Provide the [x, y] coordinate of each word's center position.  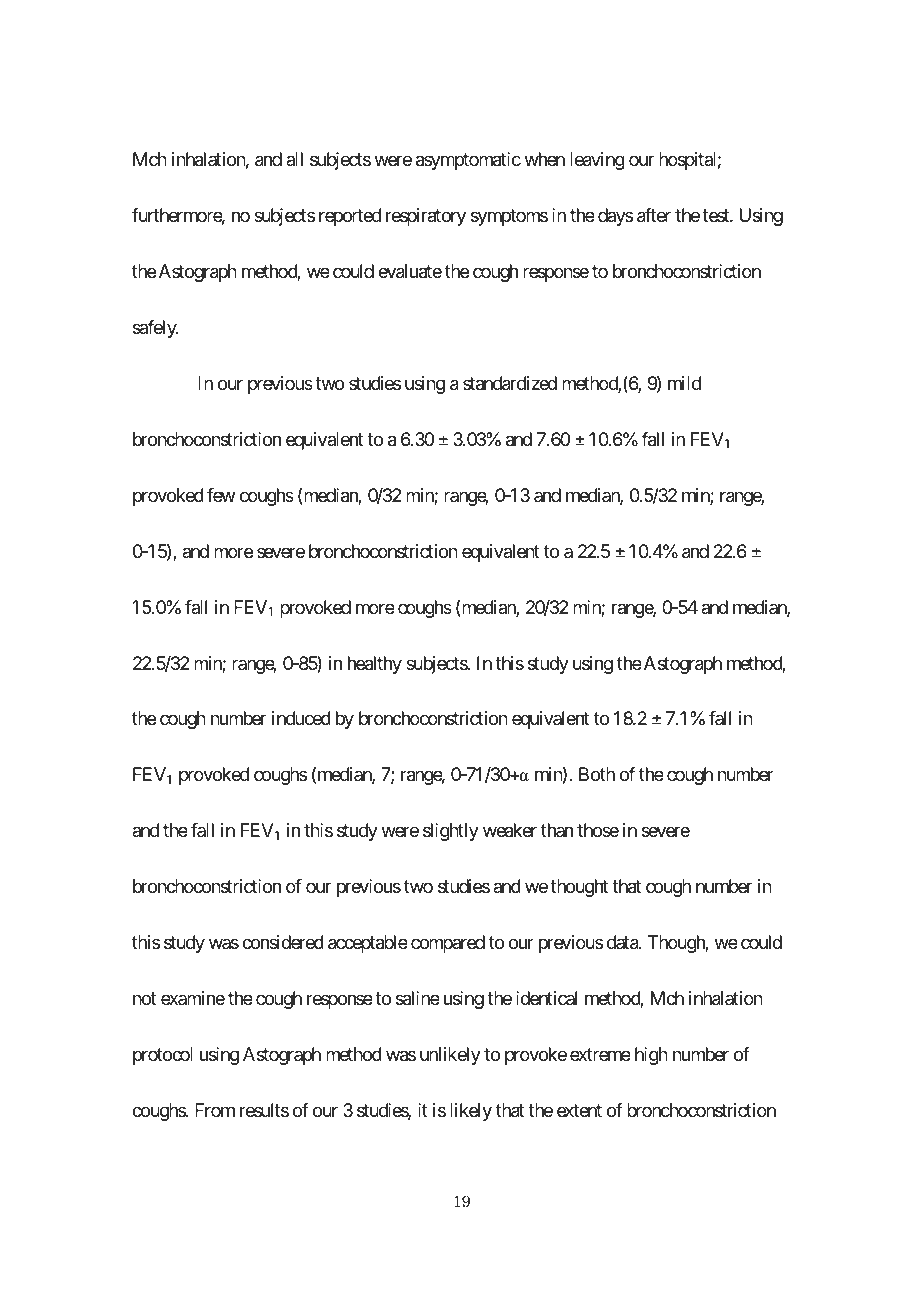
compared [448, 944]
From [215, 1110]
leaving [597, 161]
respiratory [426, 217]
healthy [375, 665]
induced [301, 718]
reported [350, 217]
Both [597, 774]
